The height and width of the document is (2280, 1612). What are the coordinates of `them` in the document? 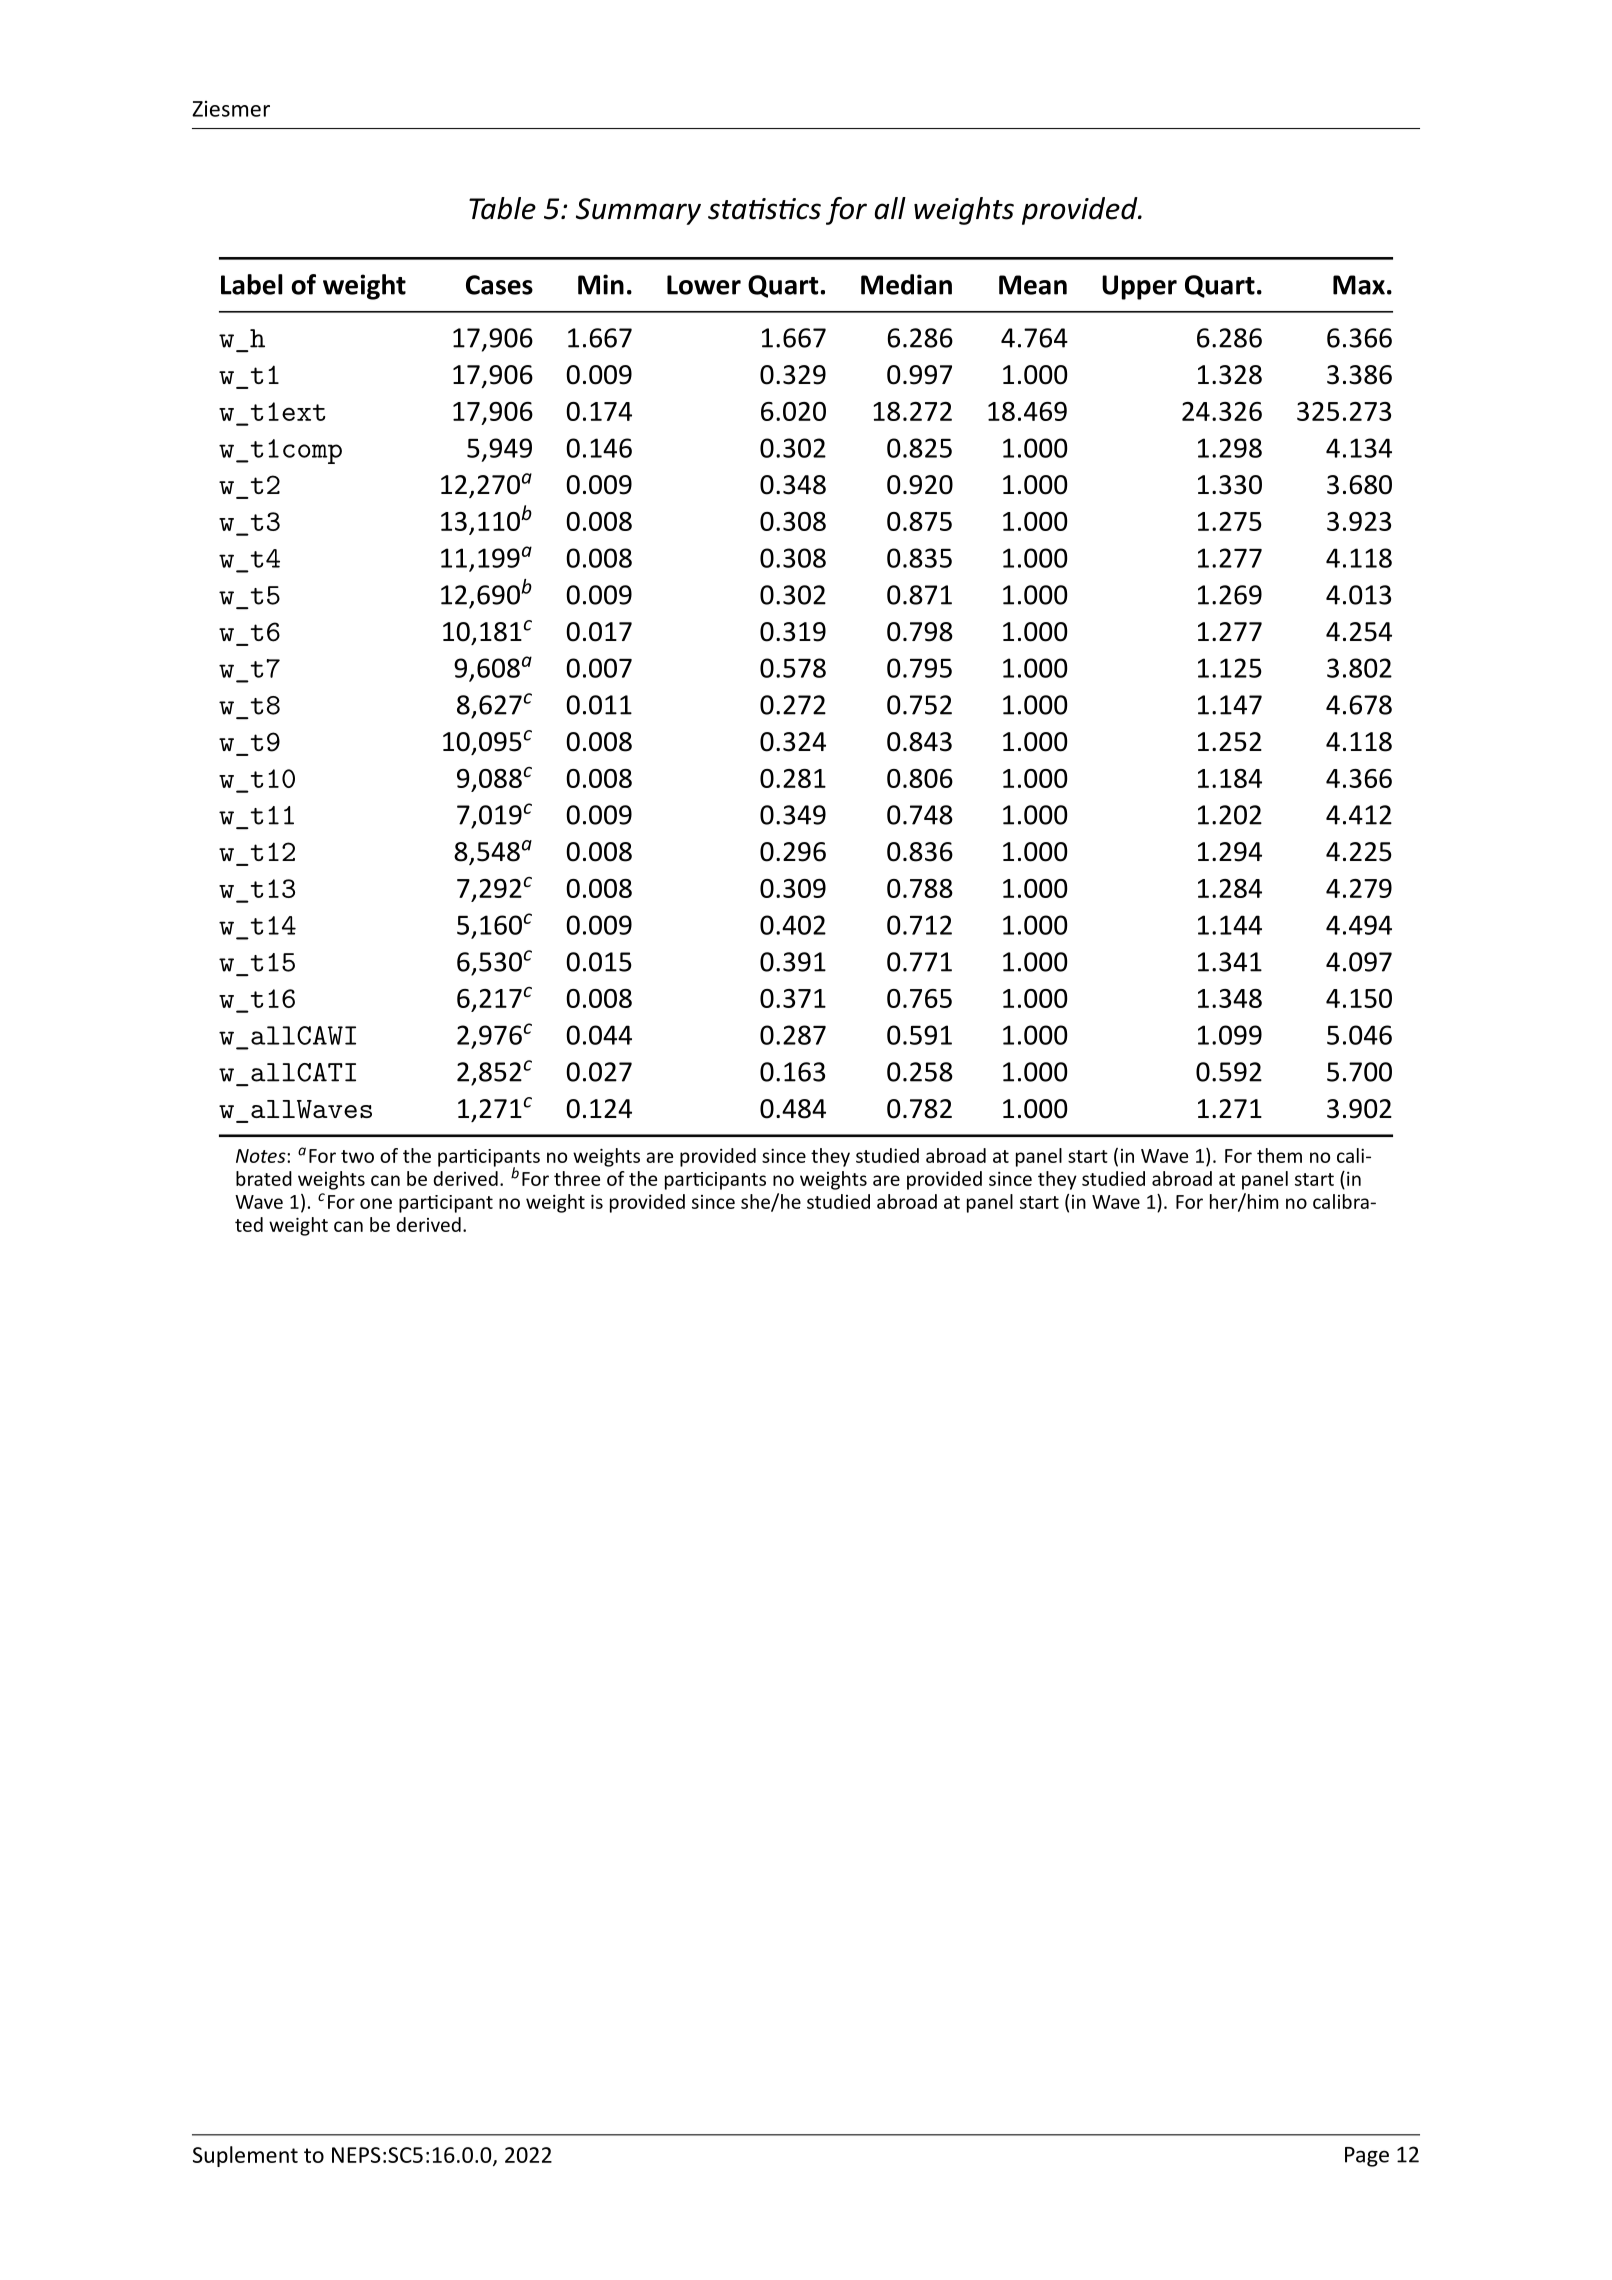 It's located at (1279, 1155).
